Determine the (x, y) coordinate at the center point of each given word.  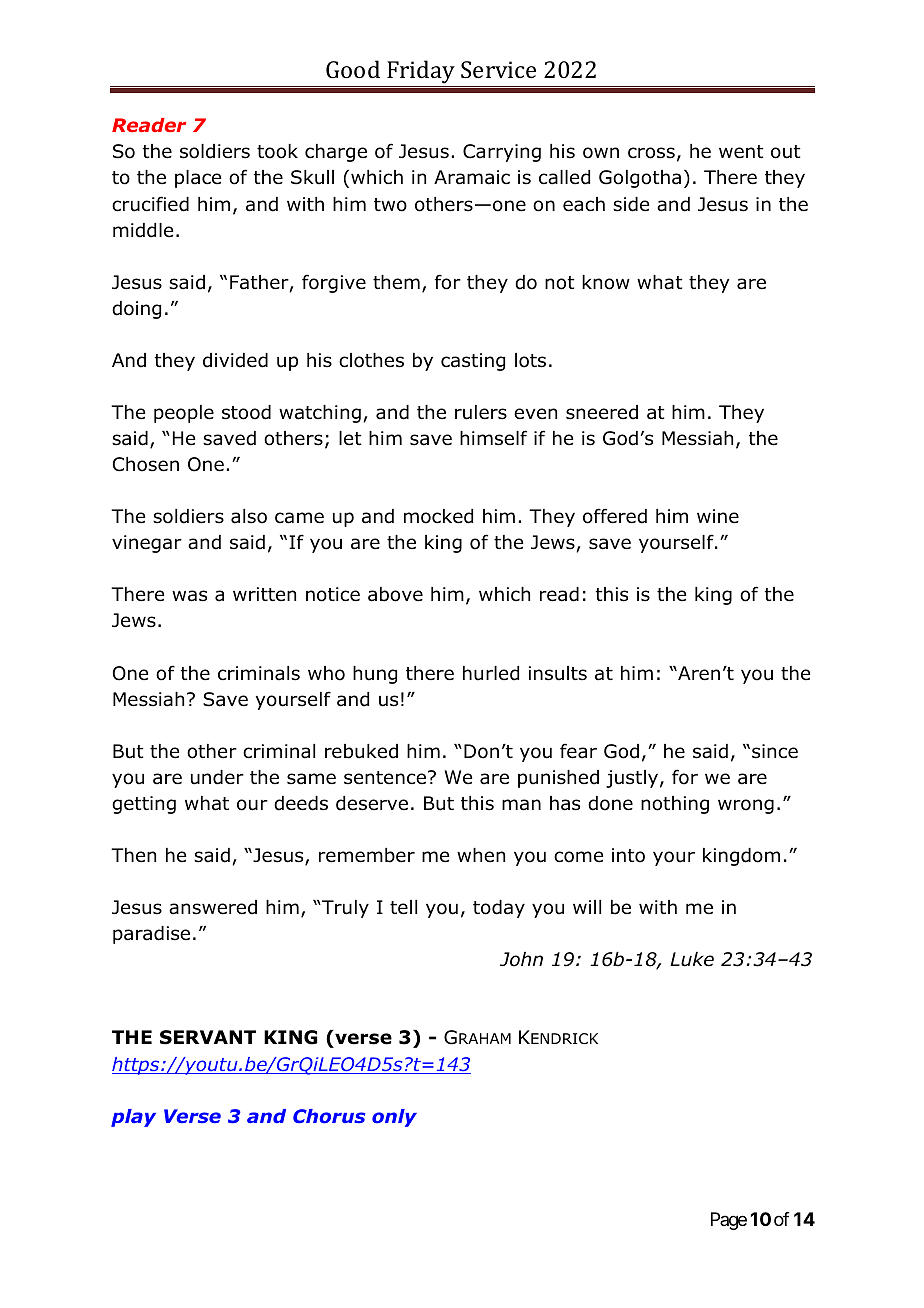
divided (235, 360)
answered (213, 907)
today (499, 909)
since (775, 751)
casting (473, 362)
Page (729, 1221)
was (189, 596)
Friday (421, 72)
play (133, 1118)
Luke (692, 959)
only (394, 1118)
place (198, 179)
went (741, 152)
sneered (602, 412)
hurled (491, 673)
